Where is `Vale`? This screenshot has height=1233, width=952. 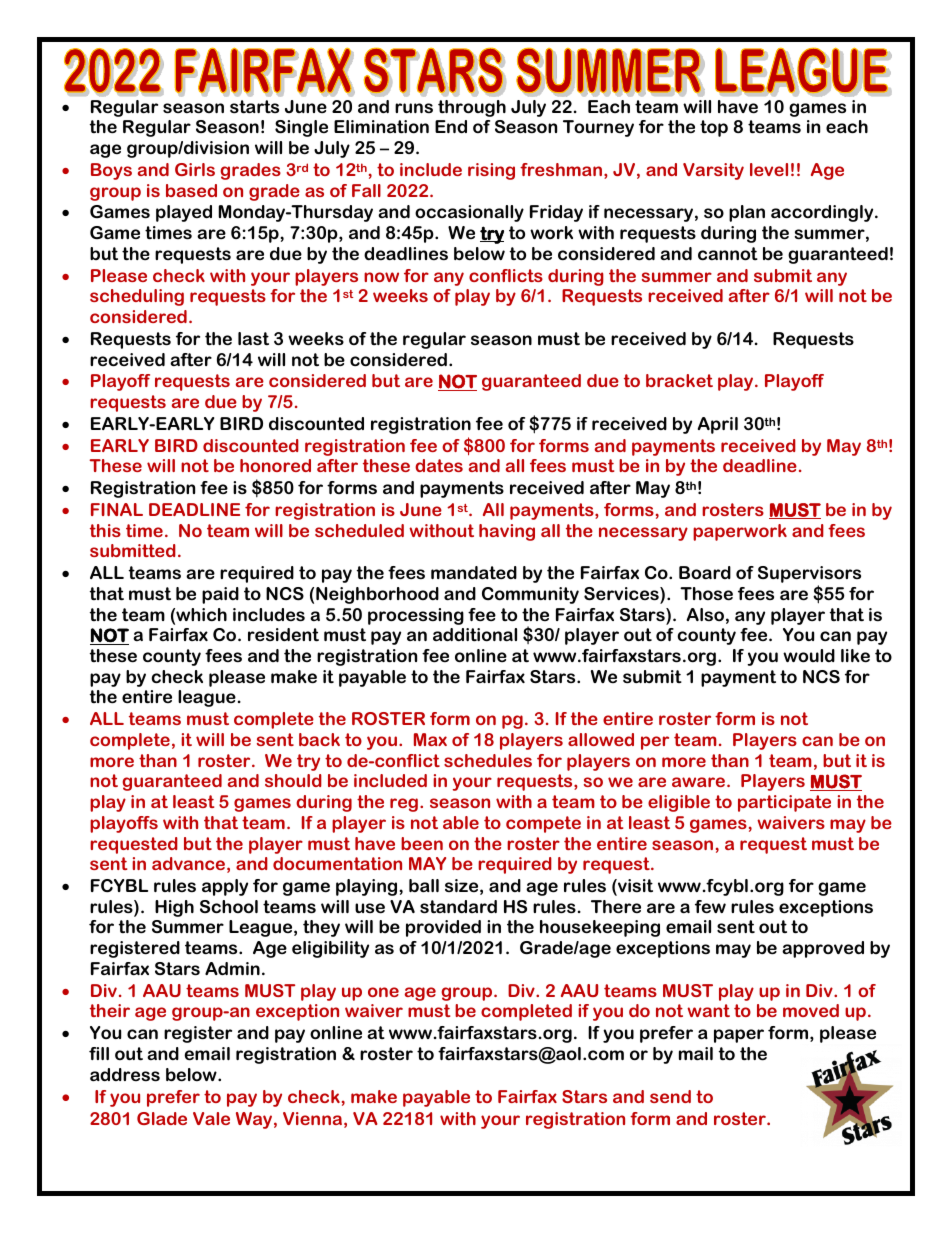 Vale is located at coordinates (211, 1118).
